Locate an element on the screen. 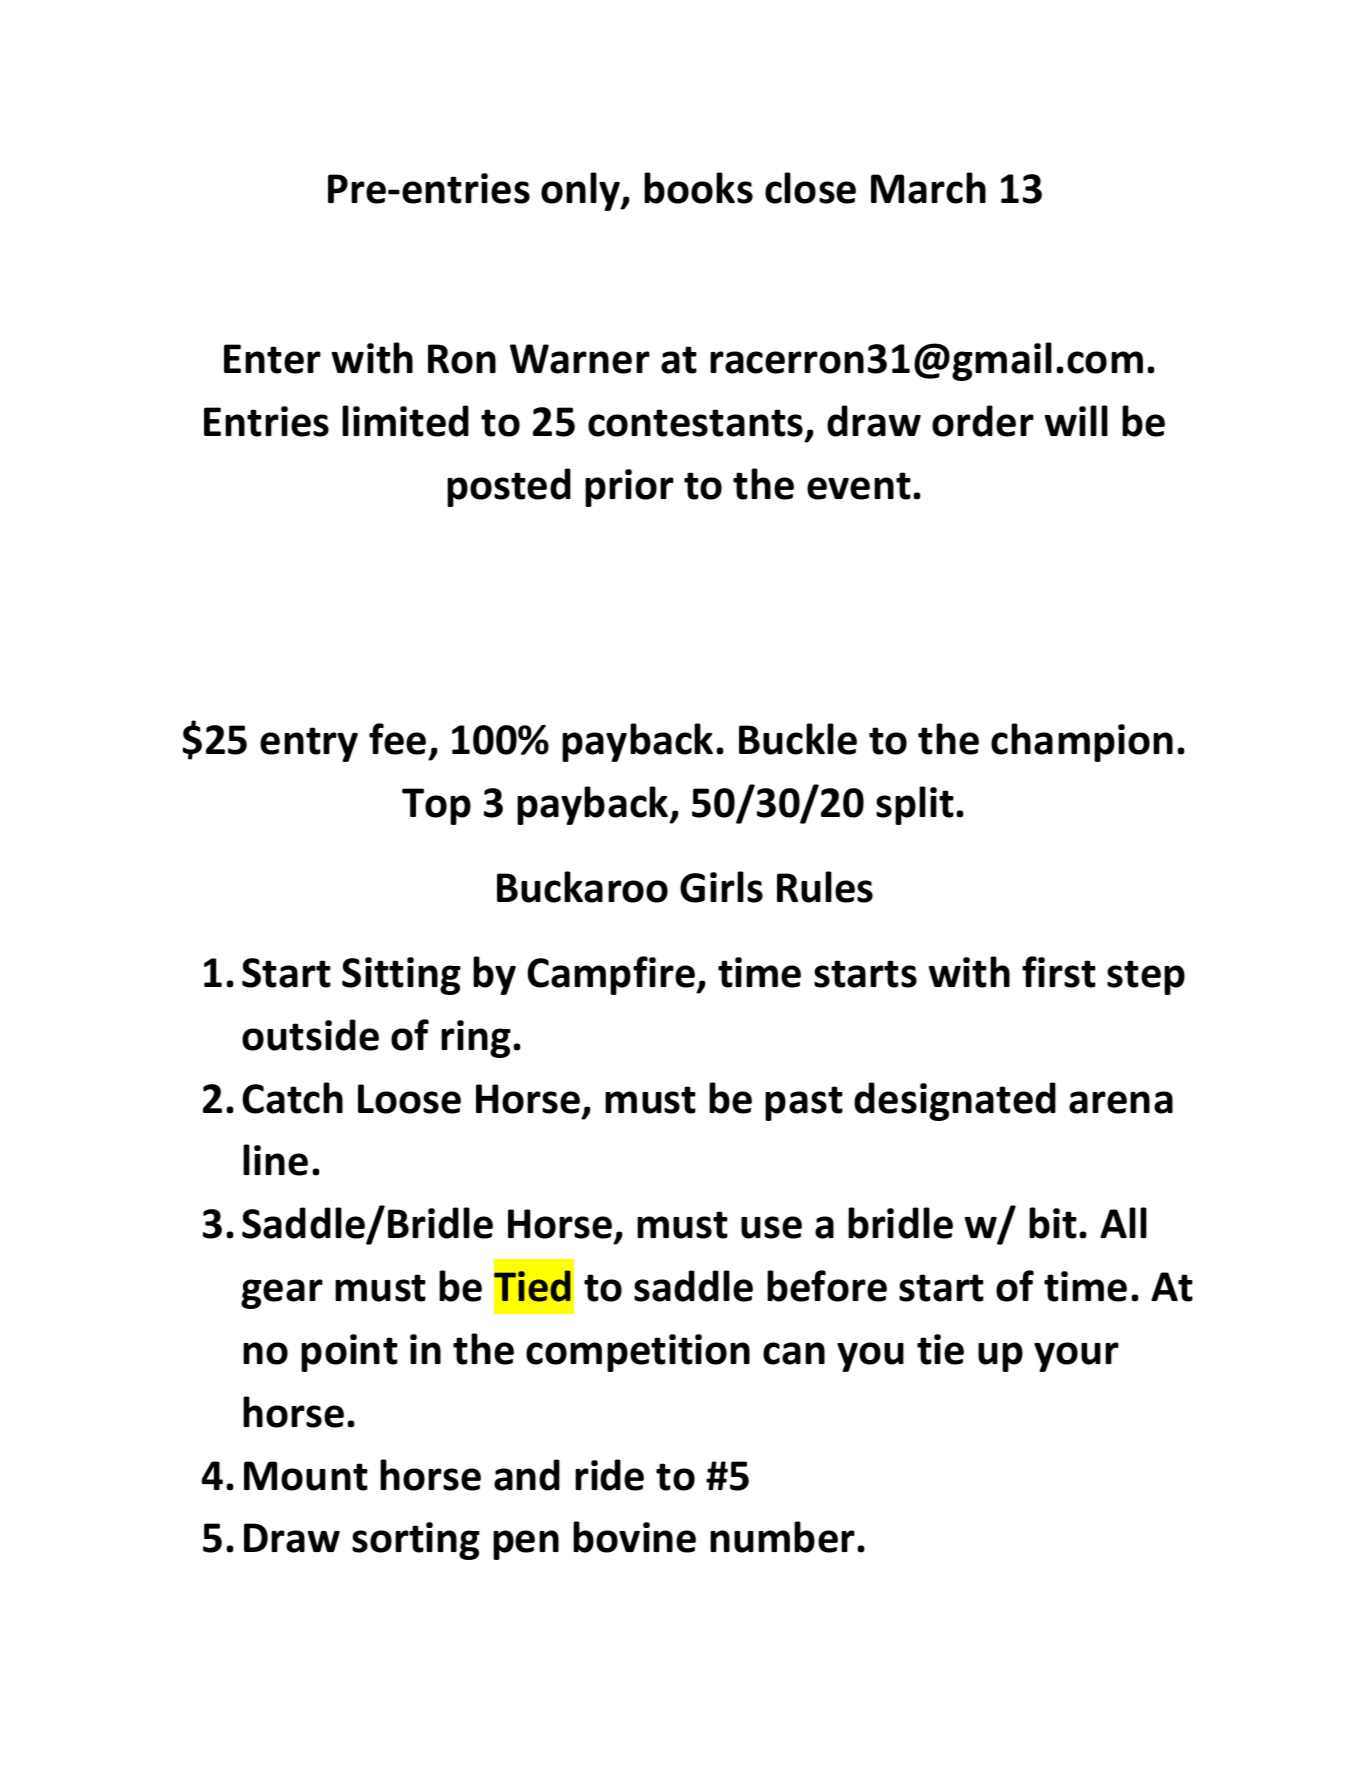  sorting is located at coordinates (416, 1541).
